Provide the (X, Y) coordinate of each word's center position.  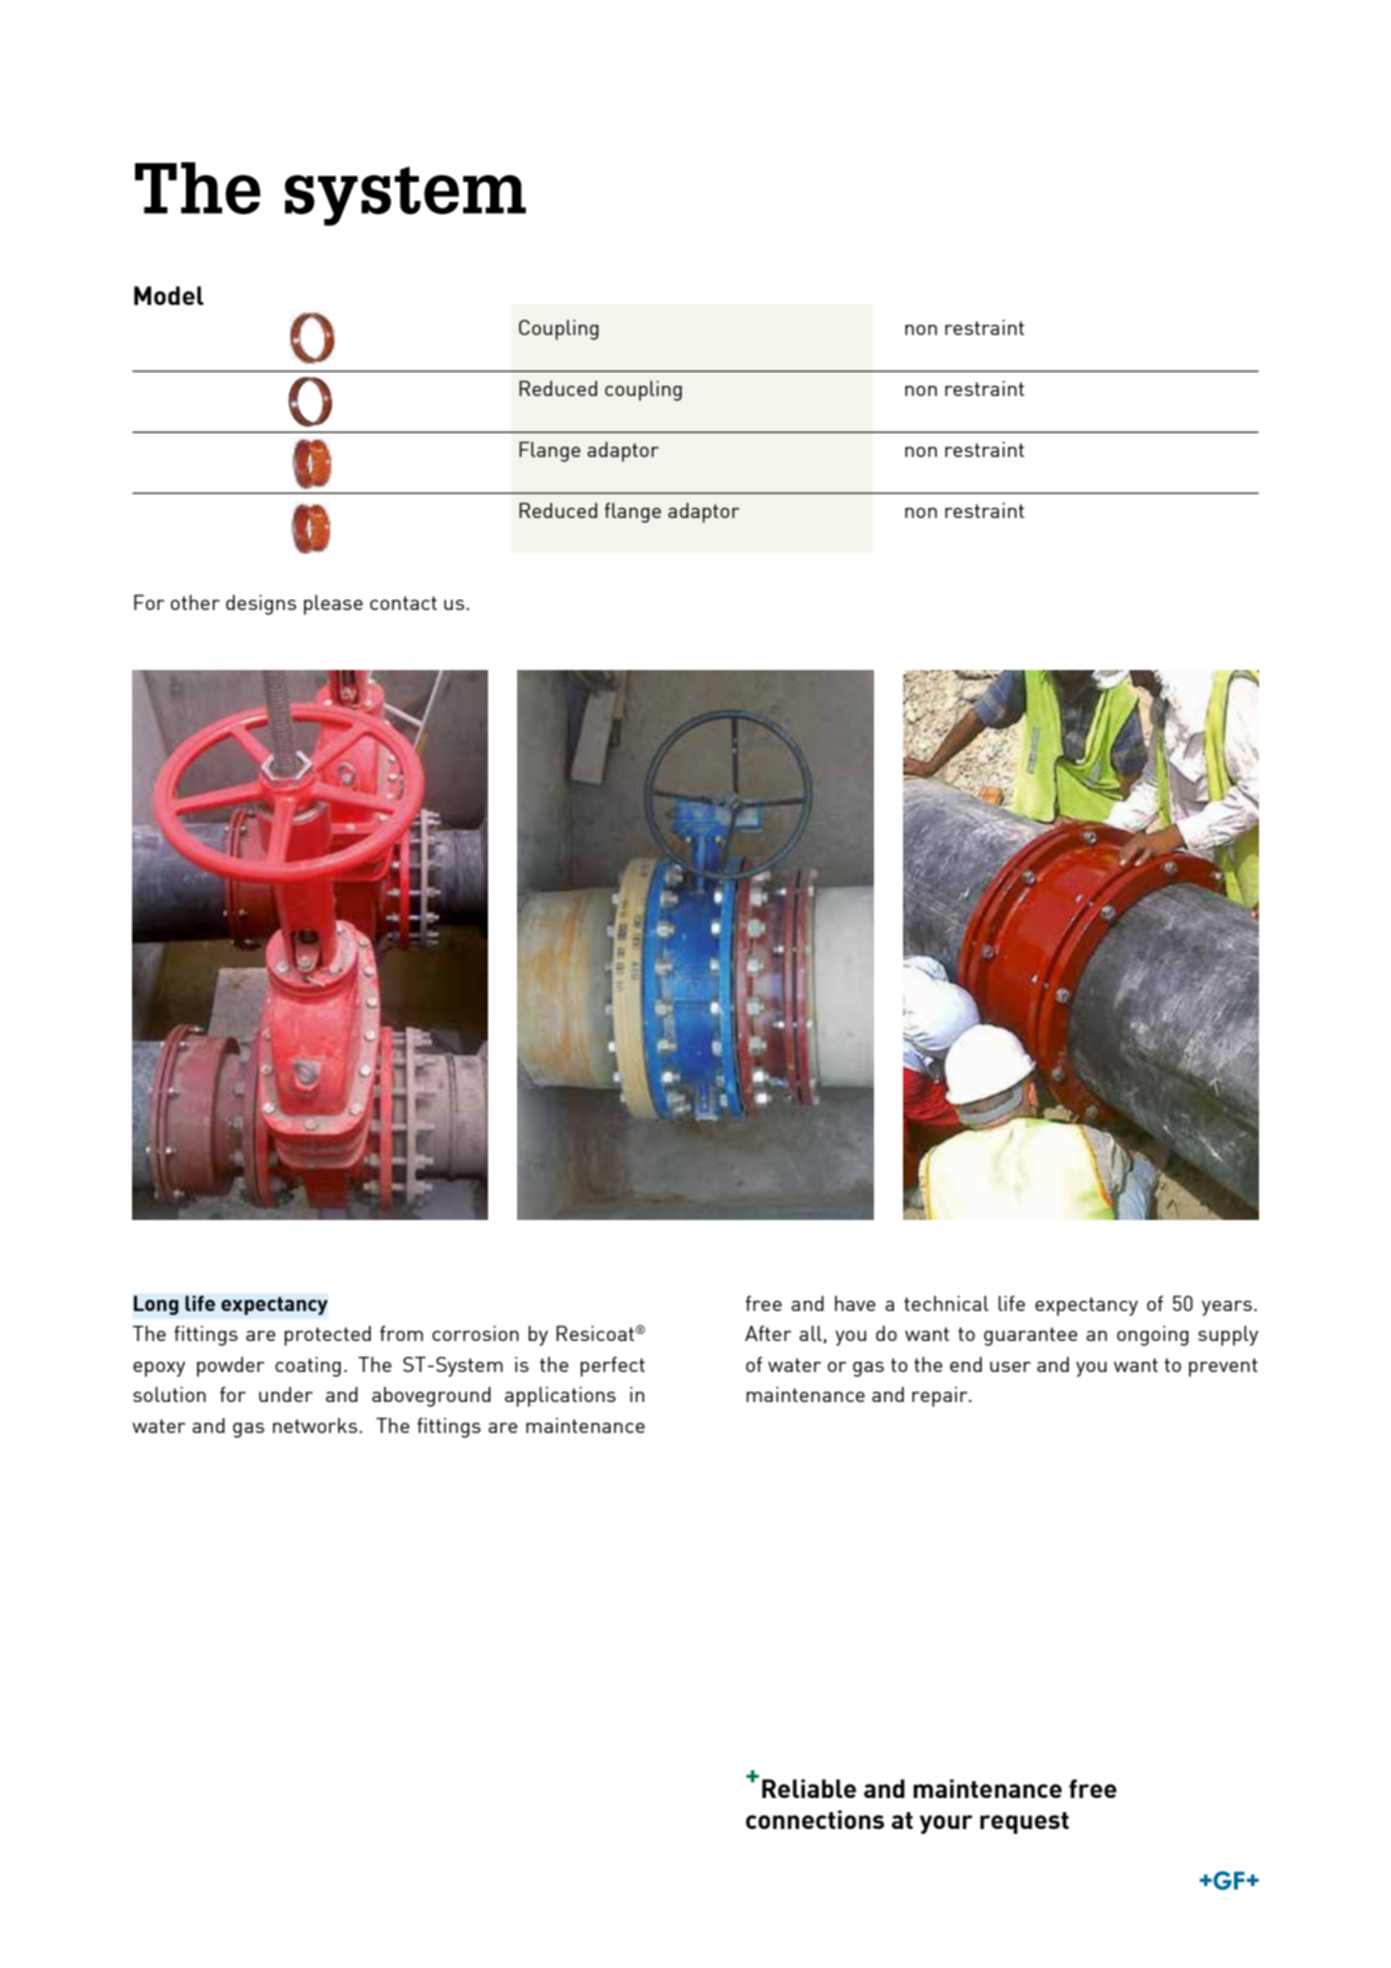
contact (403, 603)
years (1227, 1308)
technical (946, 1303)
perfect (612, 1367)
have (855, 1303)
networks (316, 1425)
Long (156, 1305)
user (1010, 1366)
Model (169, 295)
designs (261, 605)
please (333, 605)
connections (815, 1819)
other (195, 602)
